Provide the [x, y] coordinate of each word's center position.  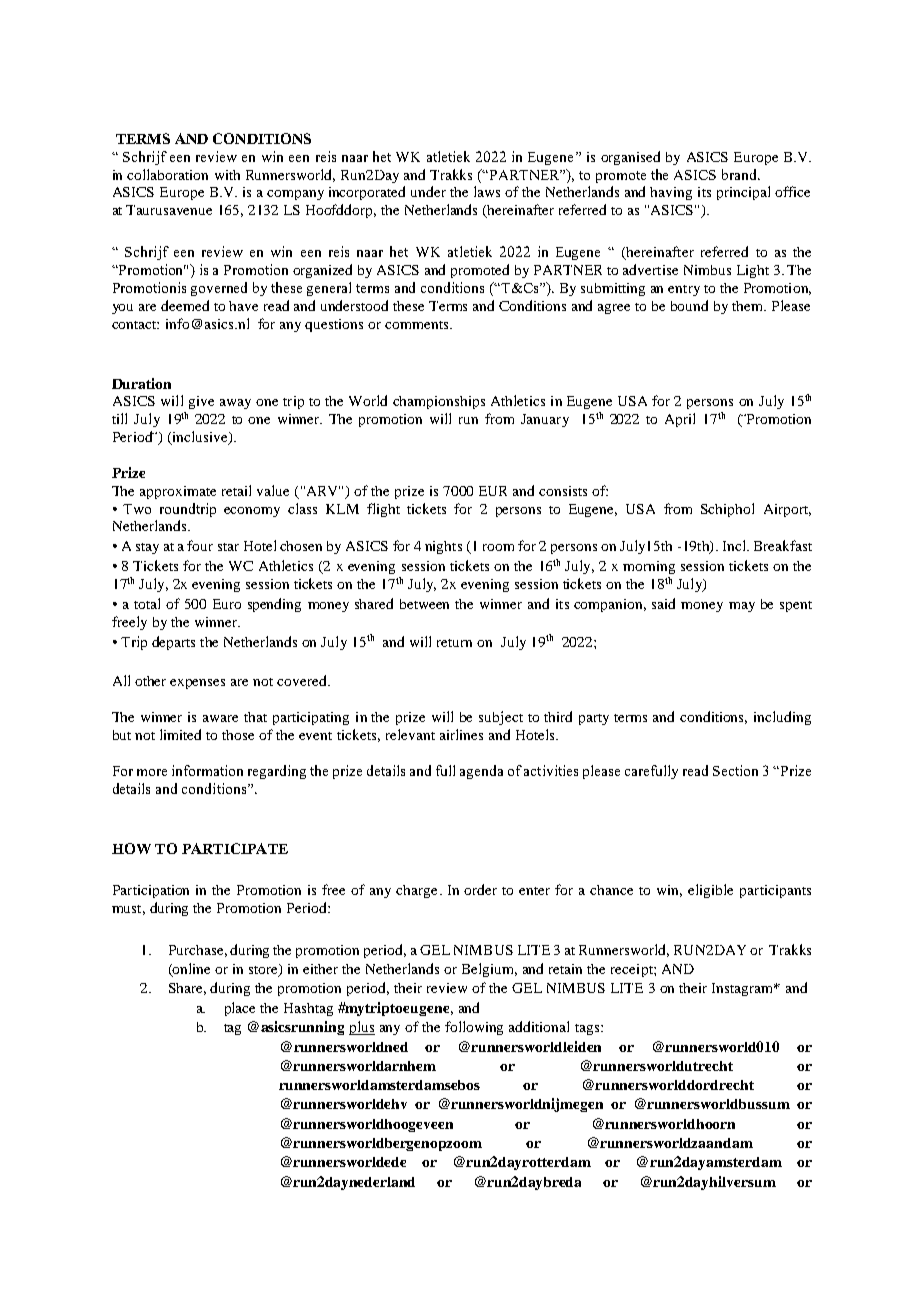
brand [741, 174]
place [240, 1009]
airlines [461, 734]
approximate [178, 492]
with [227, 175]
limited [180, 734]
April [680, 420]
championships [439, 402]
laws [487, 191]
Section [735, 770]
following [474, 1028]
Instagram [744, 989]
